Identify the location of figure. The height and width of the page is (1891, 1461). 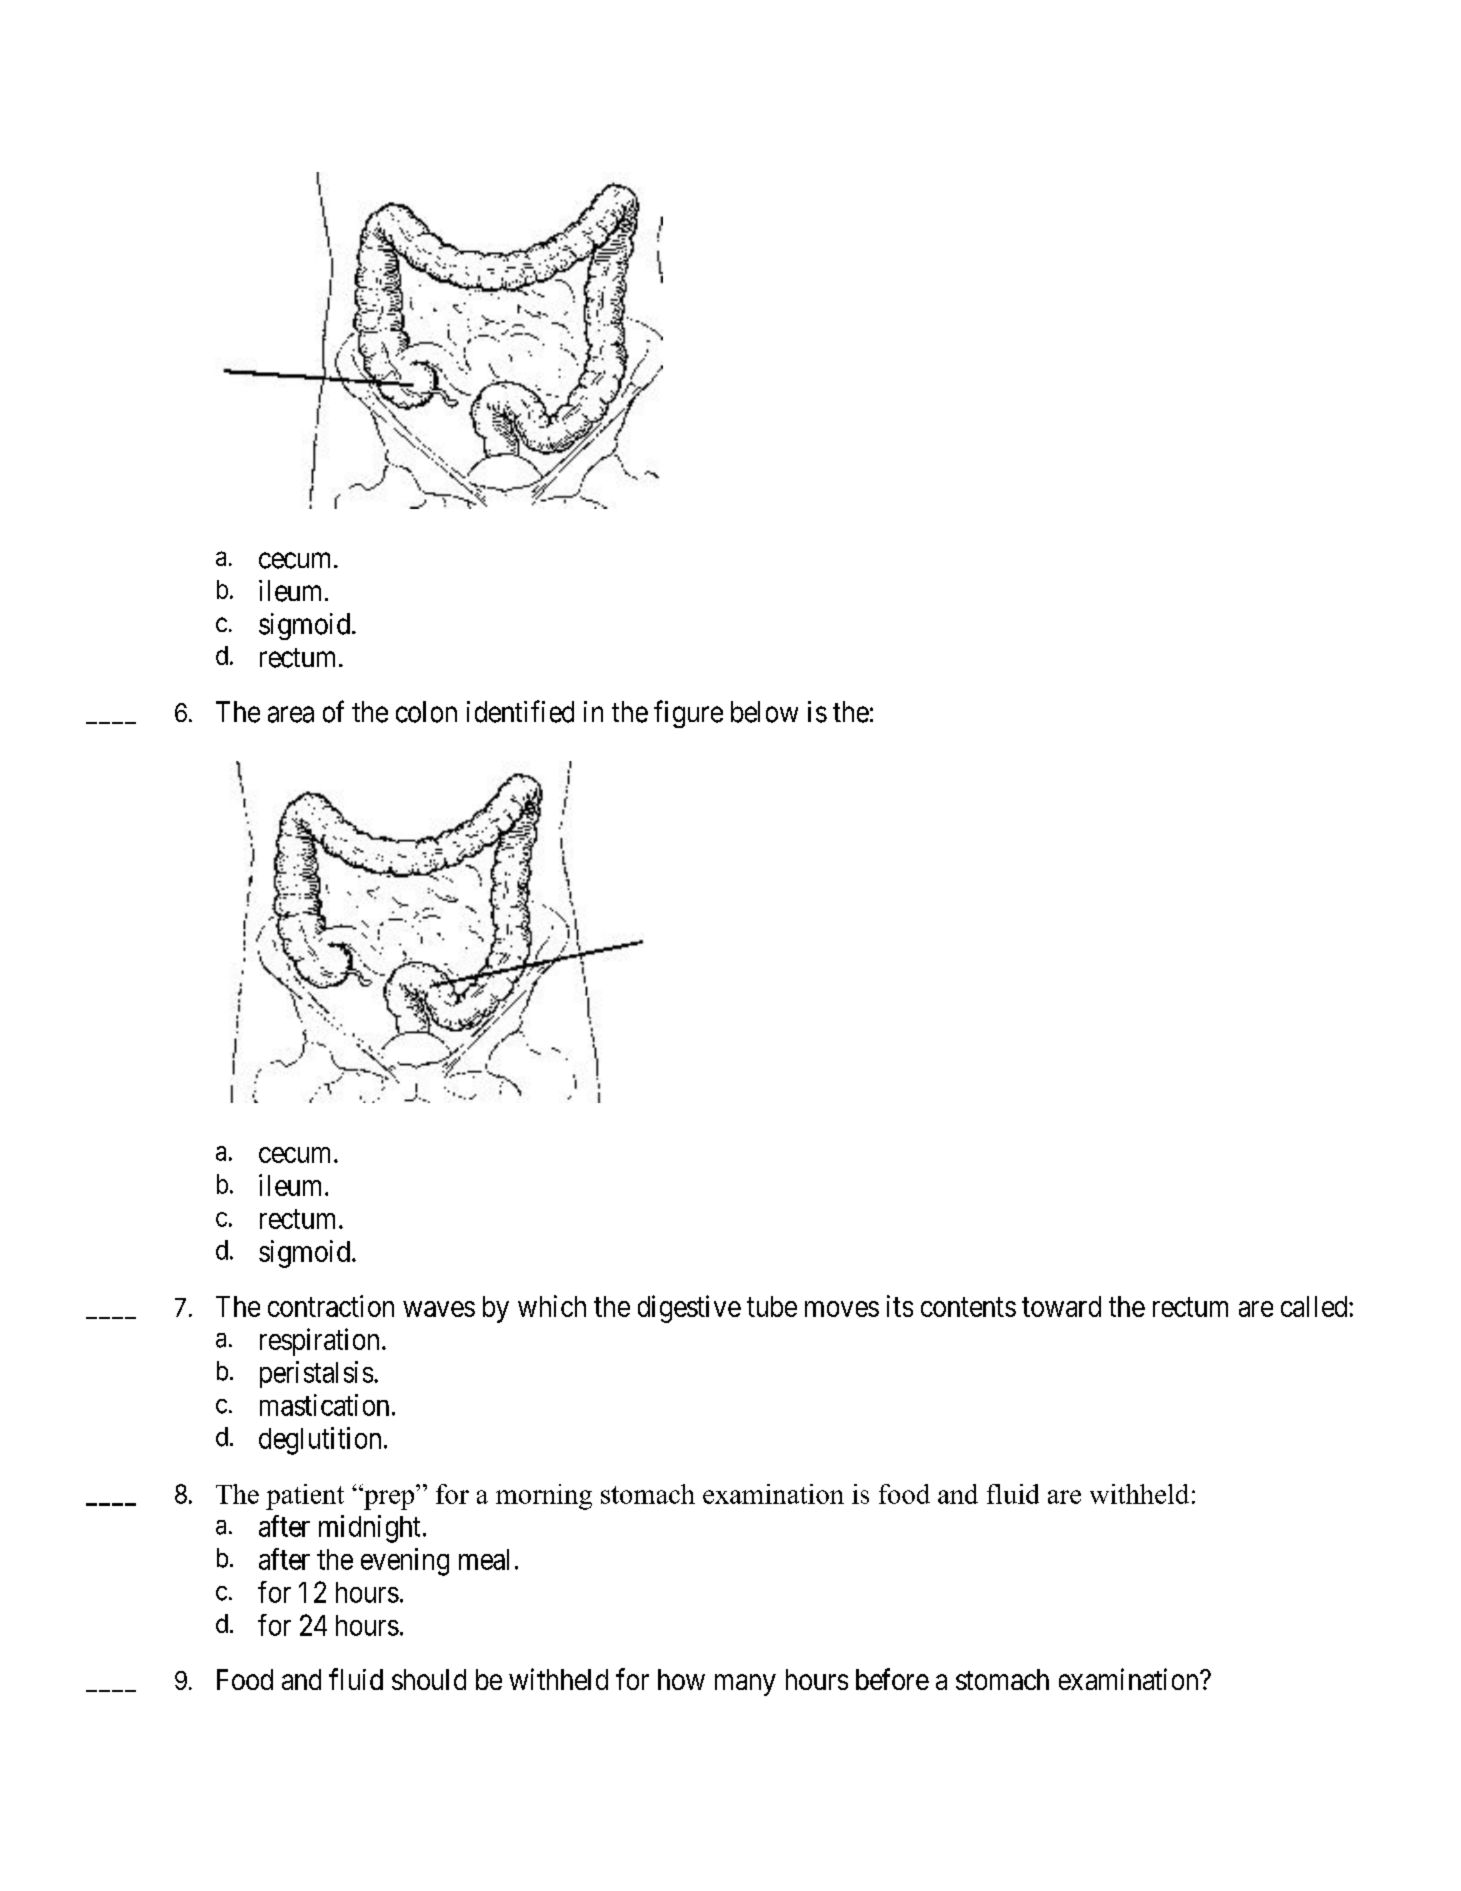
(688, 714).
